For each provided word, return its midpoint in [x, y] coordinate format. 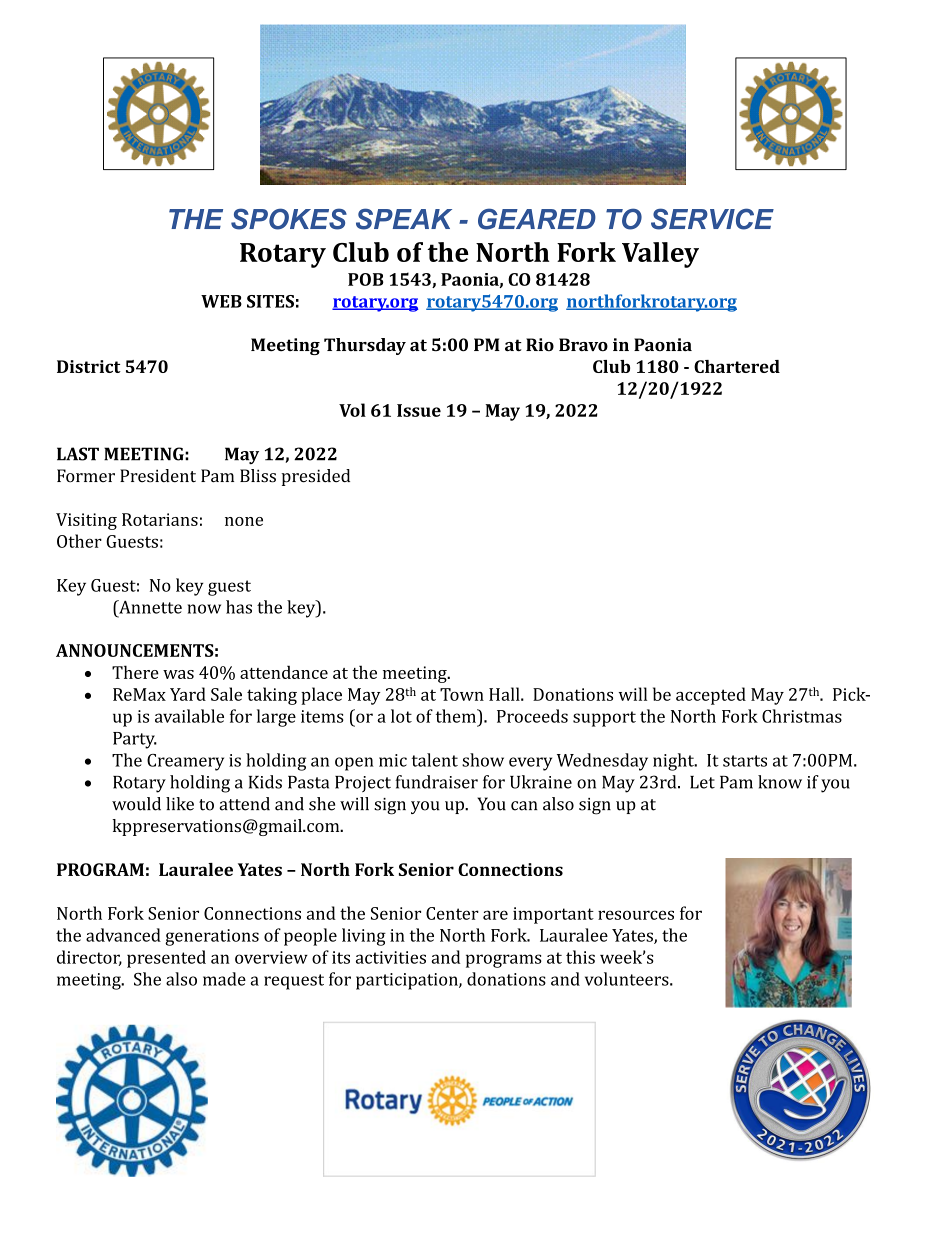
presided [315, 477]
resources [636, 915]
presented [166, 959]
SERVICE [712, 219]
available [189, 716]
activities [391, 957]
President [158, 476]
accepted [711, 696]
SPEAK [404, 219]
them [457, 716]
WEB [221, 301]
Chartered [737, 366]
